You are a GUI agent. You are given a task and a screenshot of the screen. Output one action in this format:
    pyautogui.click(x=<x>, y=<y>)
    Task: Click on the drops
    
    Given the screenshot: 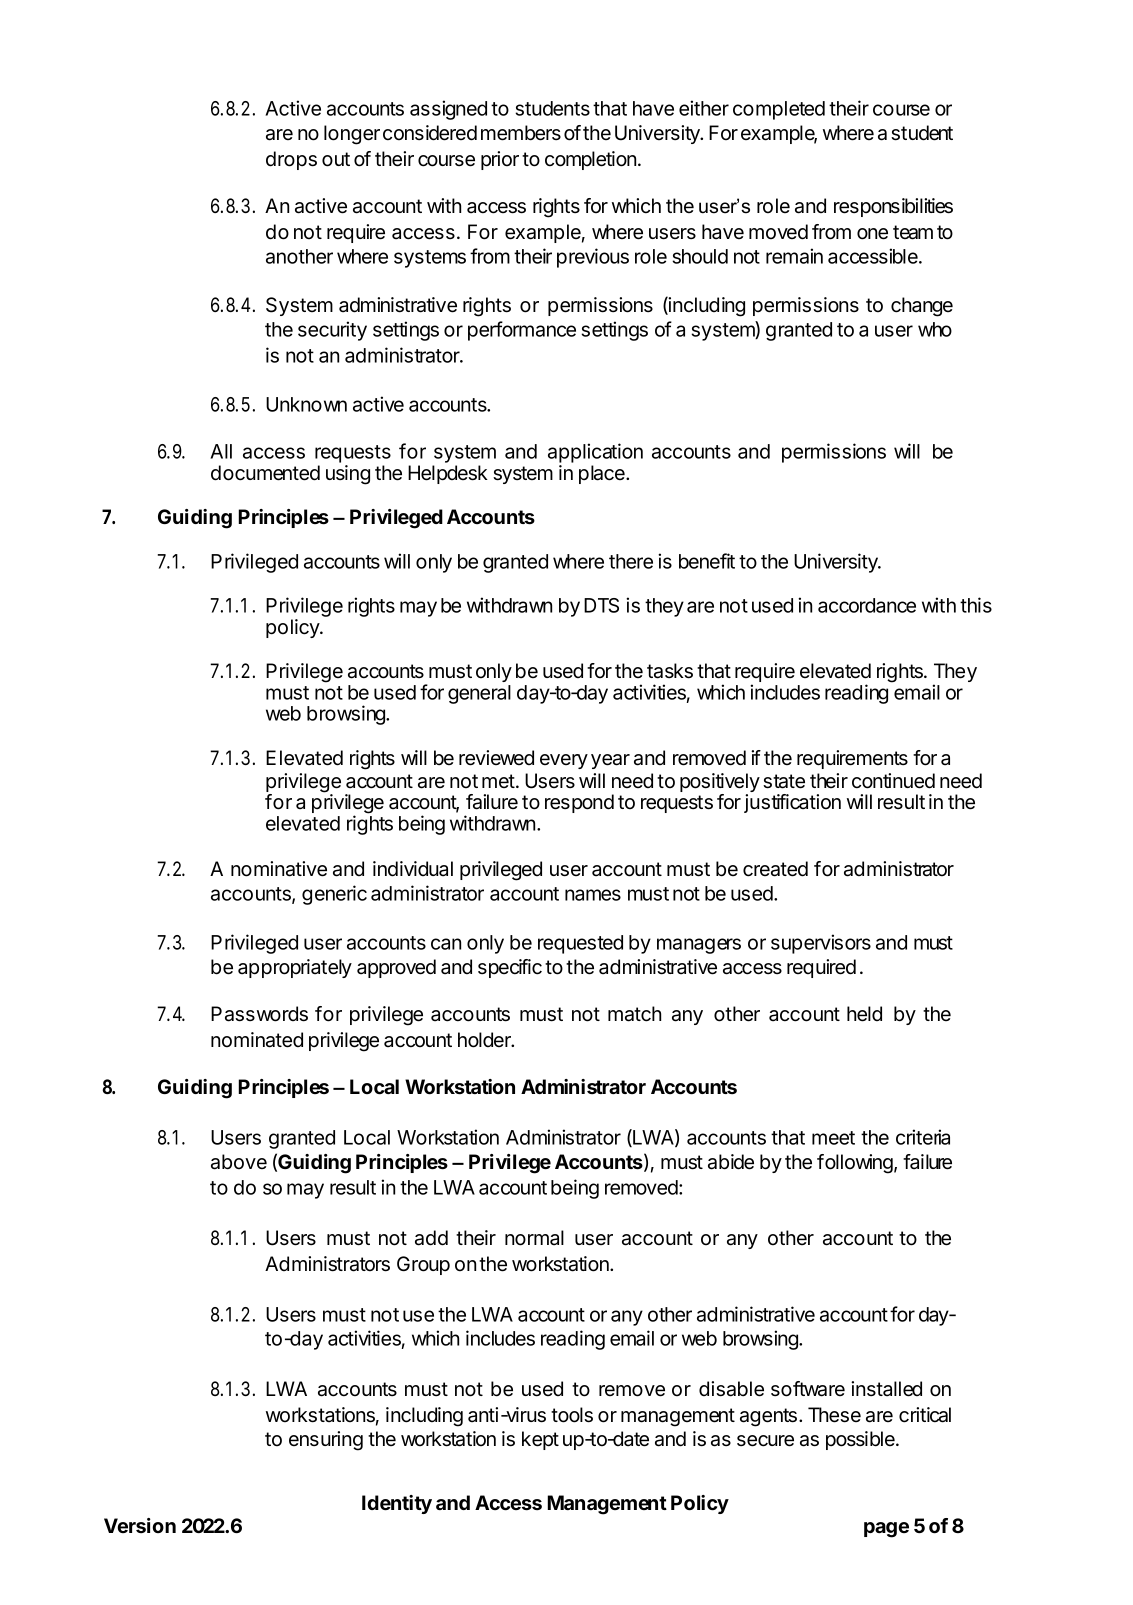 What is the action you would take?
    pyautogui.click(x=291, y=160)
